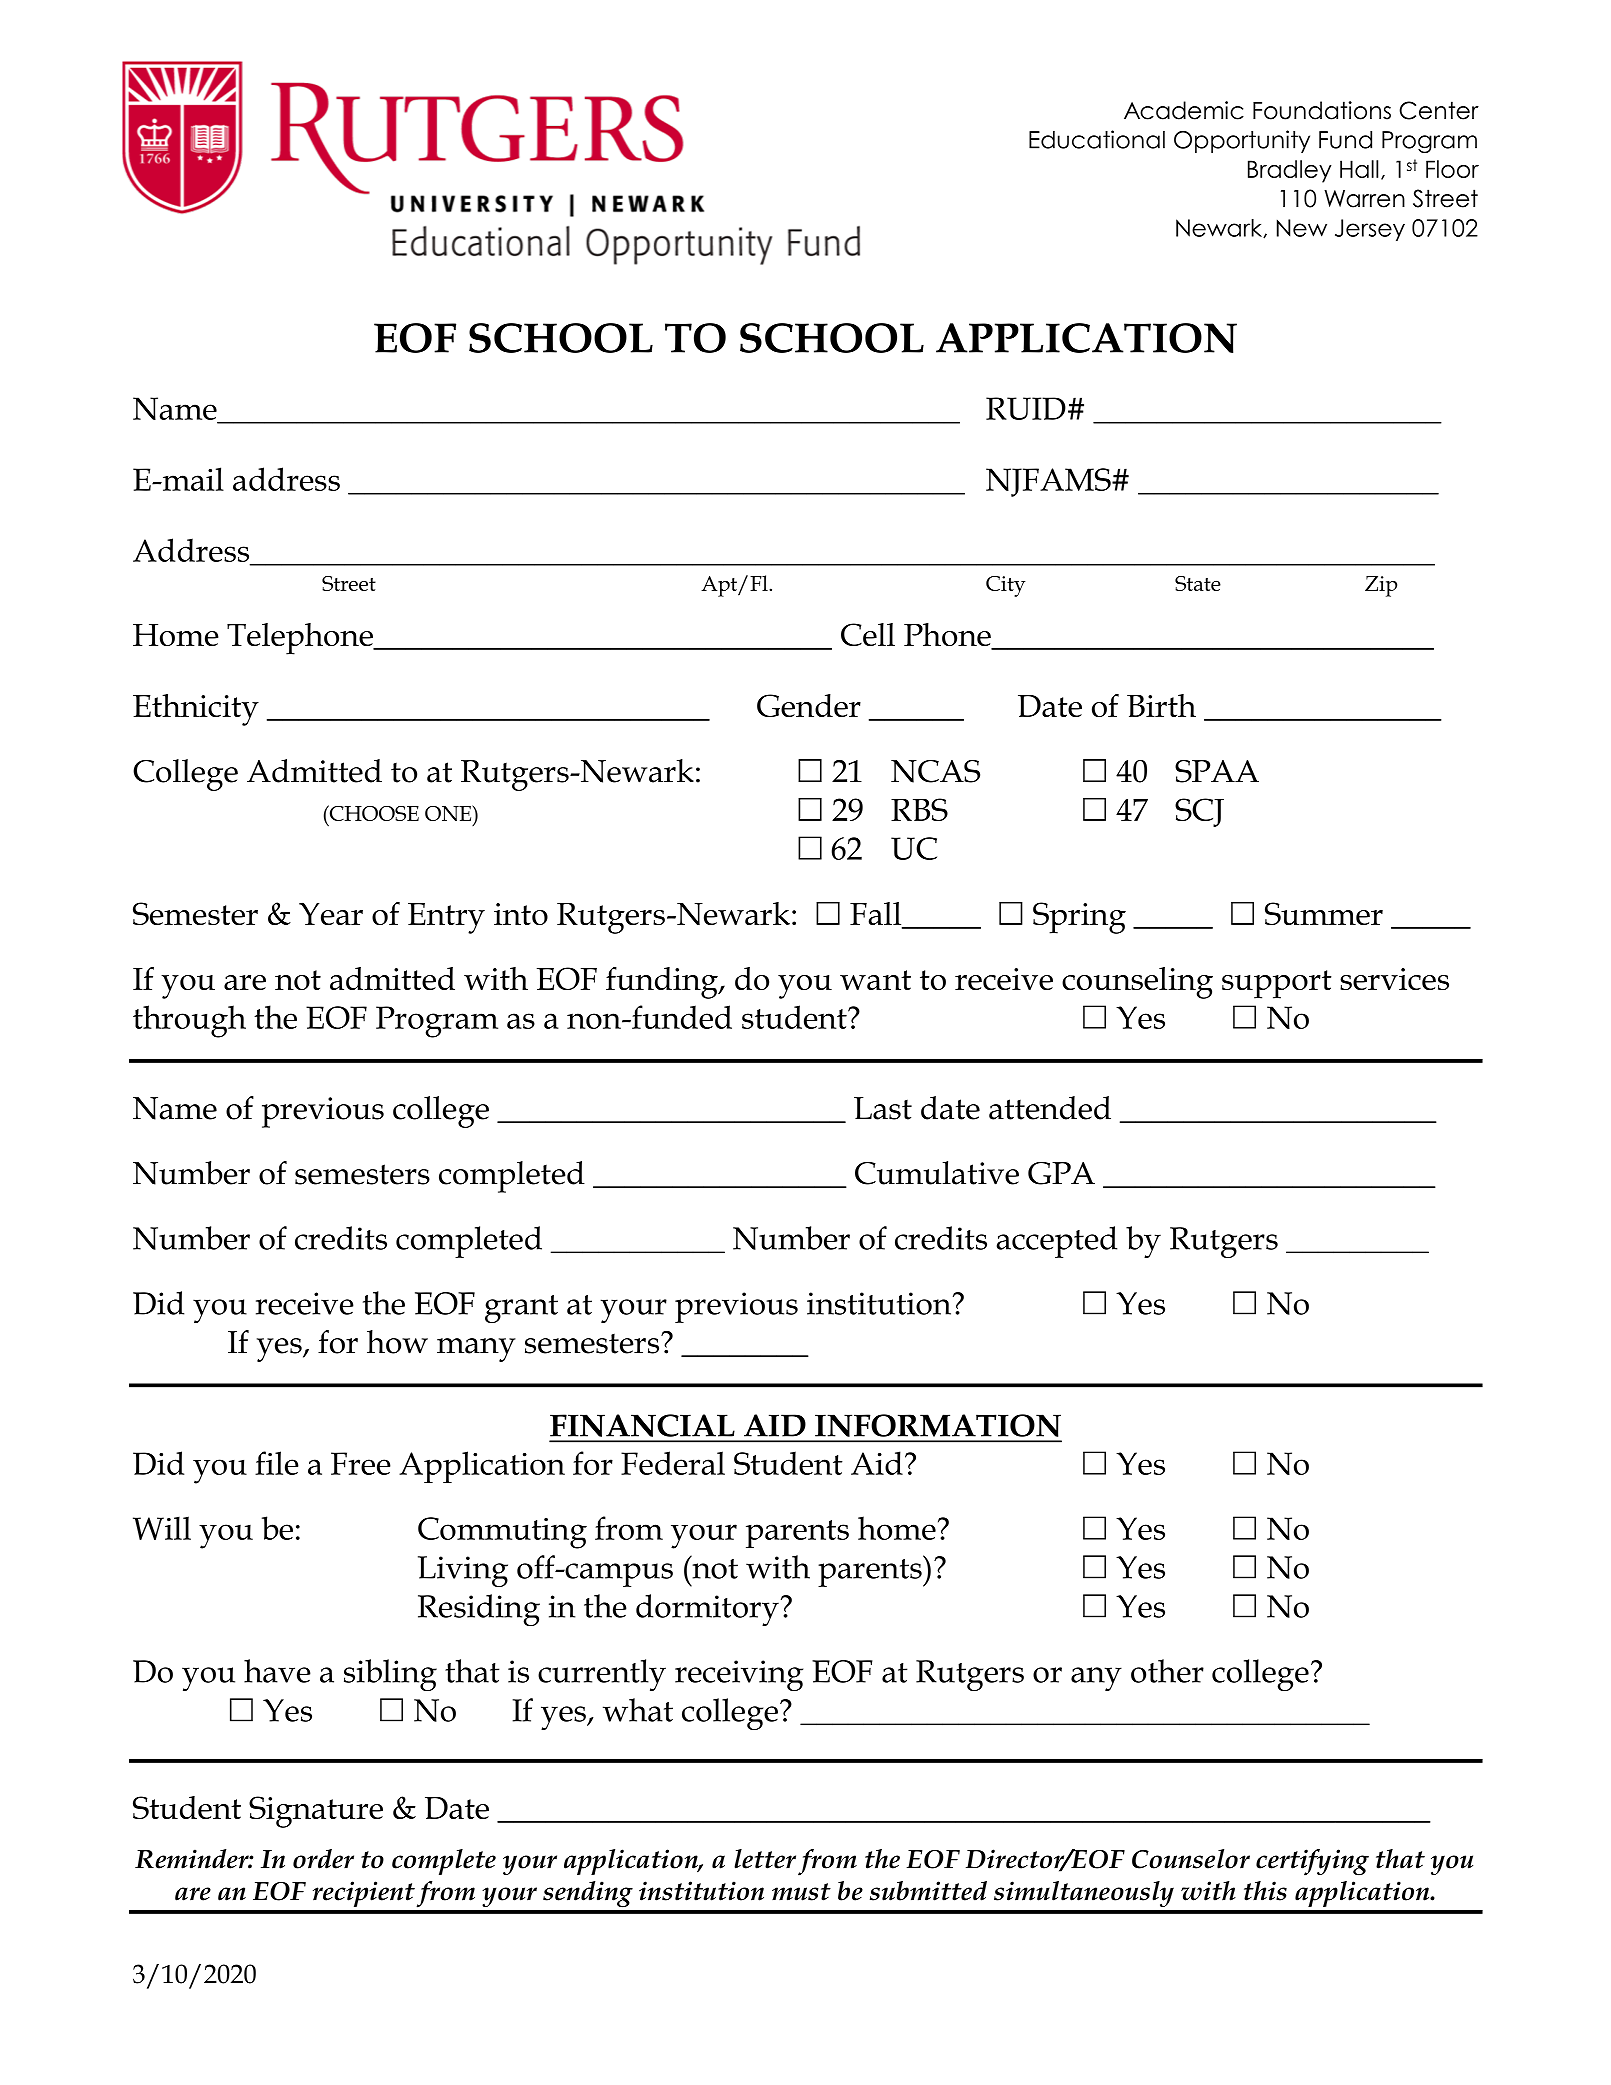 The image size is (1611, 2085). I want to click on certifying, so click(1312, 1862).
